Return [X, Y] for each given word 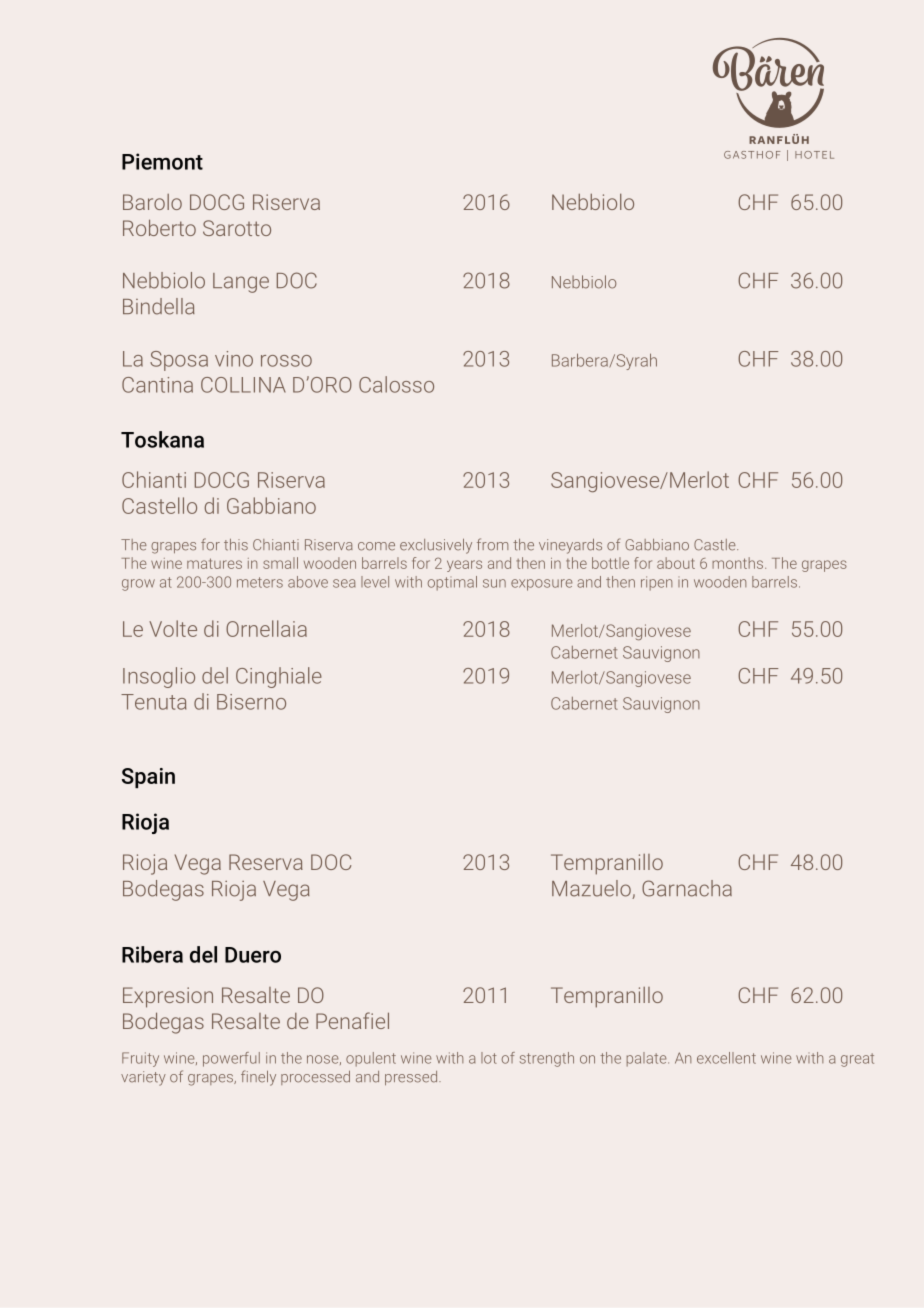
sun [494, 583]
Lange [241, 283]
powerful [231, 1059]
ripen [656, 583]
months [739, 563]
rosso [286, 361]
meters [260, 582]
